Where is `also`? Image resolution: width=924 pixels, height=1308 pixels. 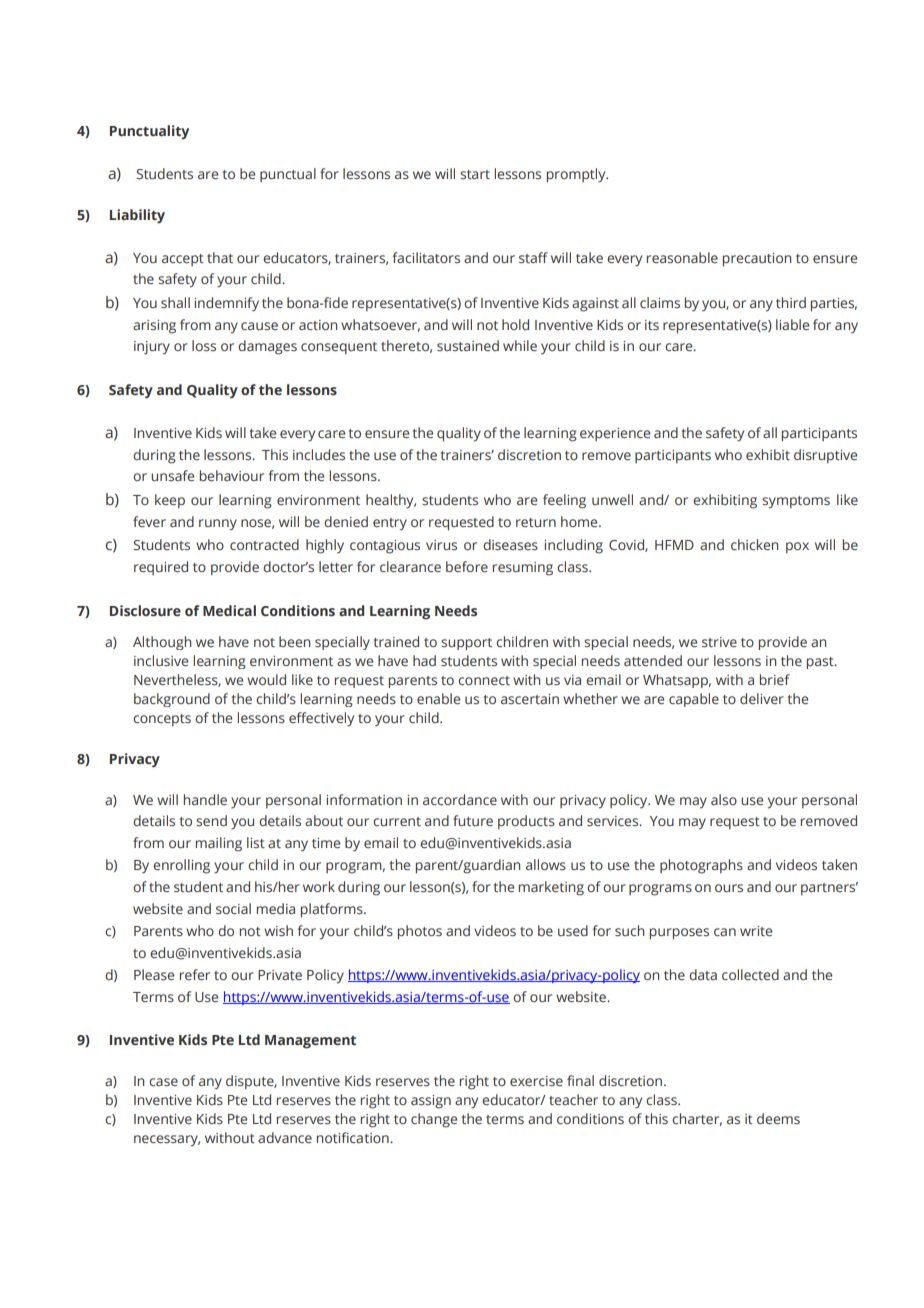
also is located at coordinates (724, 799).
